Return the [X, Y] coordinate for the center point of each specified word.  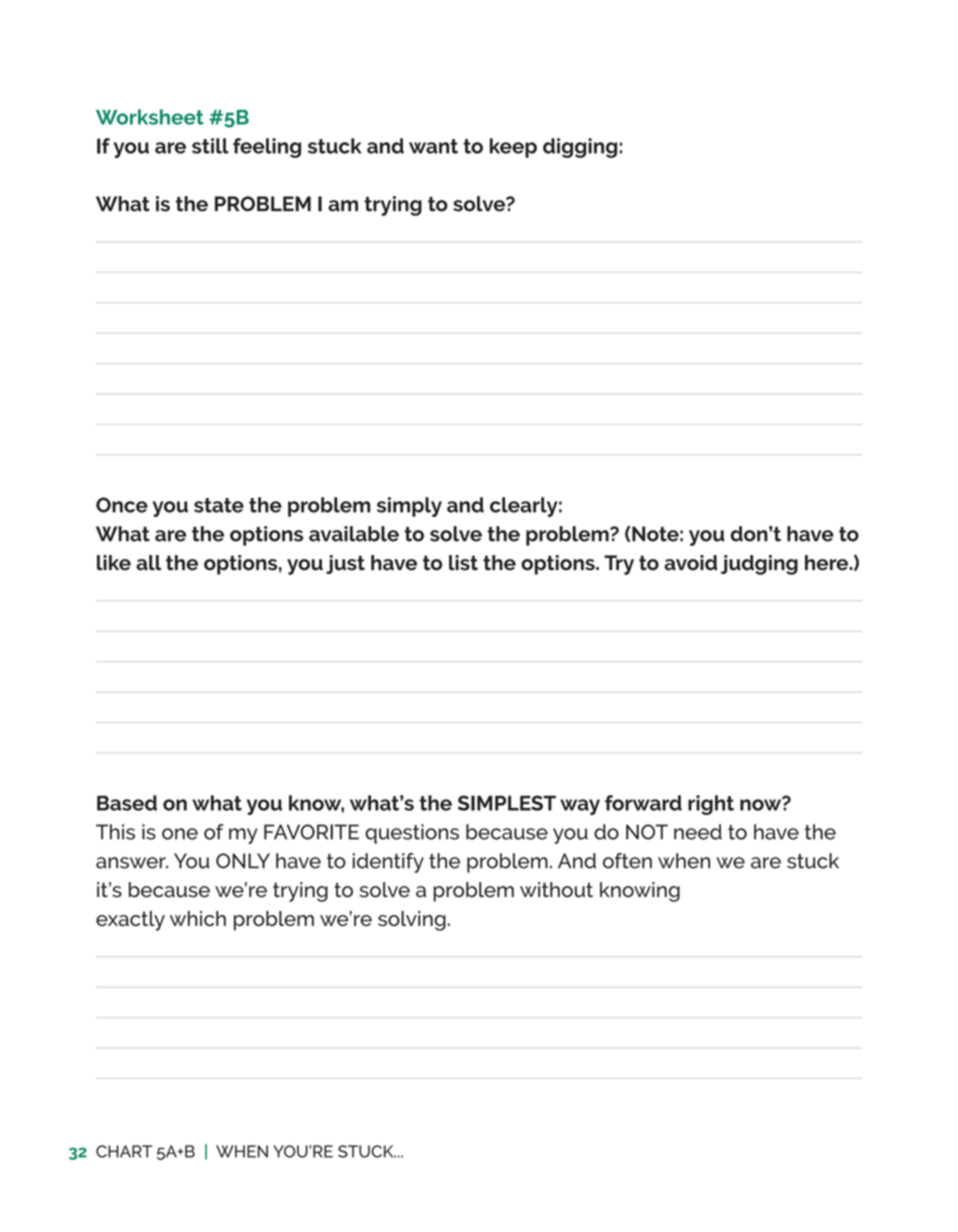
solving [412, 921]
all [148, 563]
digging [580, 148]
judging [759, 565]
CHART [124, 1151]
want [433, 146]
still [210, 146]
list [463, 563]
